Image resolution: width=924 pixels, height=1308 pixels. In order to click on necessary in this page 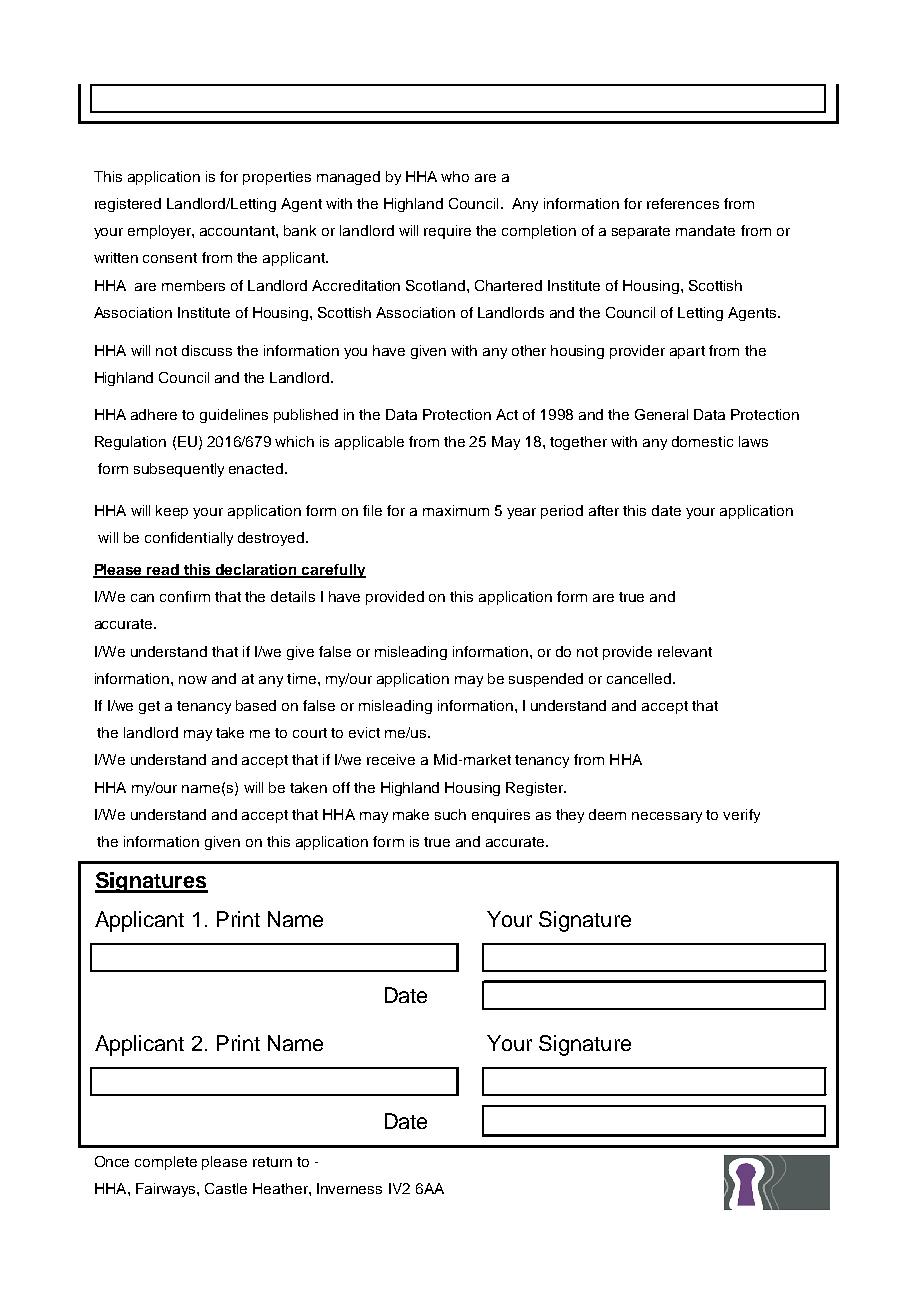, I will do `click(667, 817)`.
